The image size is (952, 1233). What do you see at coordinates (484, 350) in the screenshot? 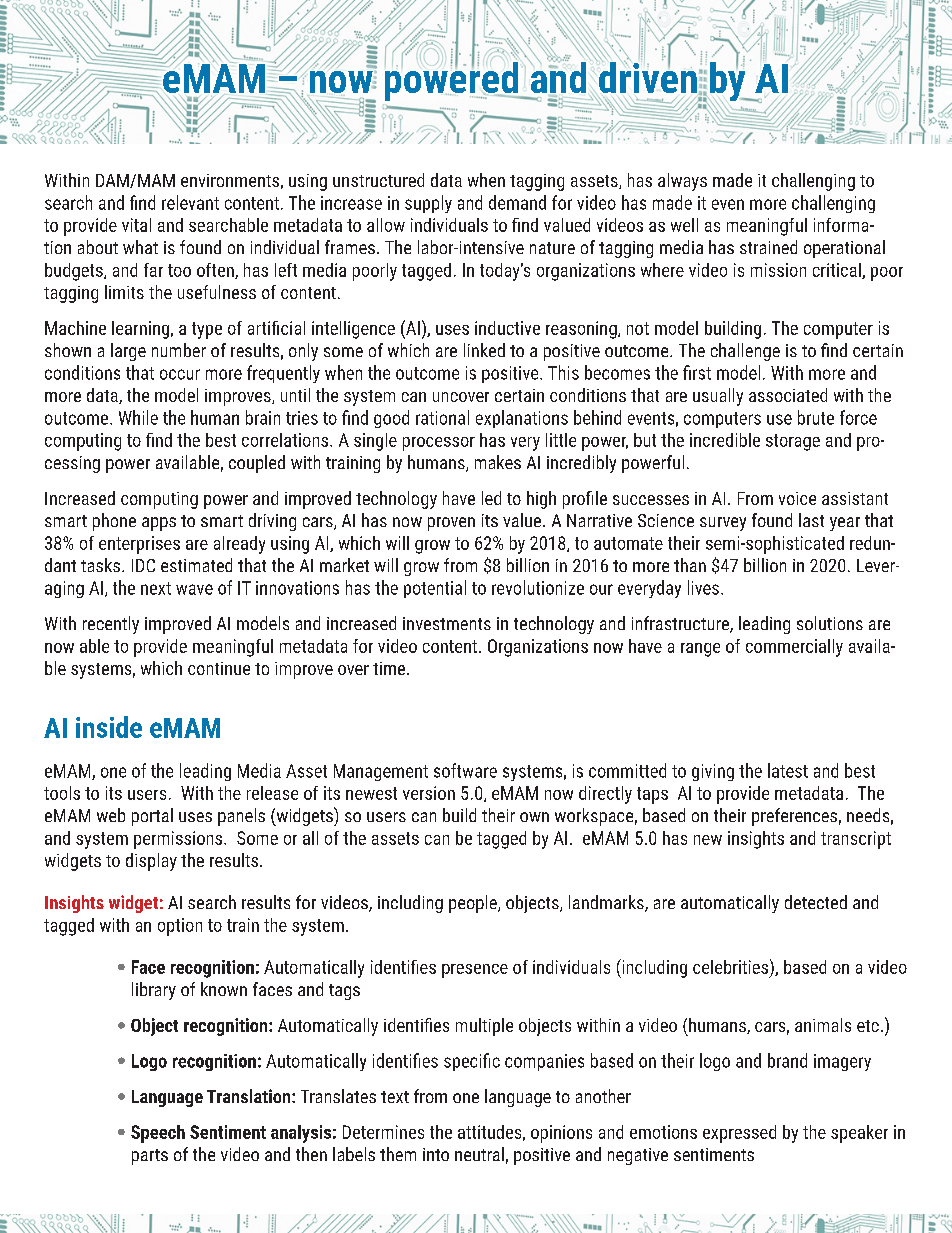
I see `linked` at bounding box center [484, 350].
